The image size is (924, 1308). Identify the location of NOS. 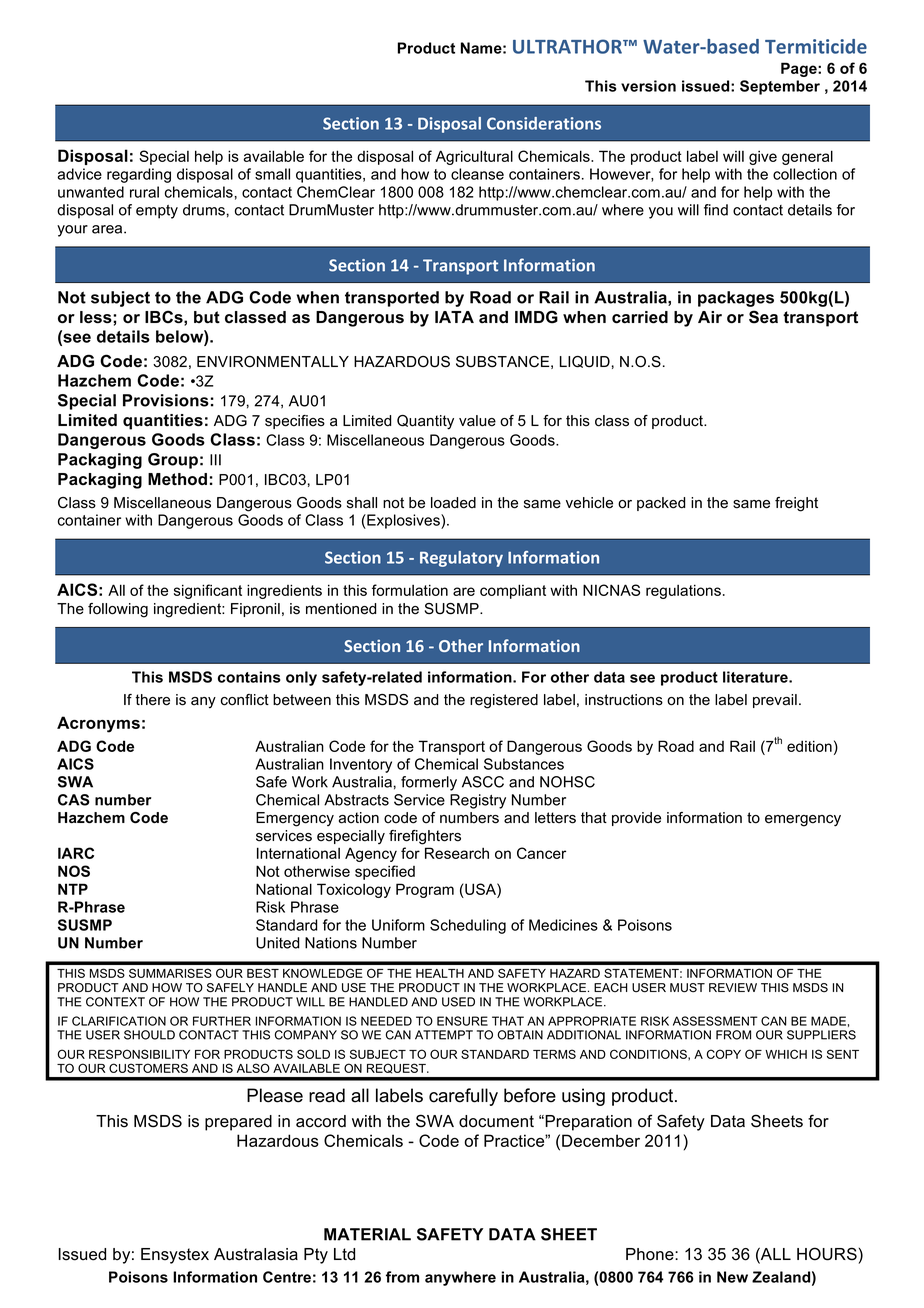
(74, 871).
